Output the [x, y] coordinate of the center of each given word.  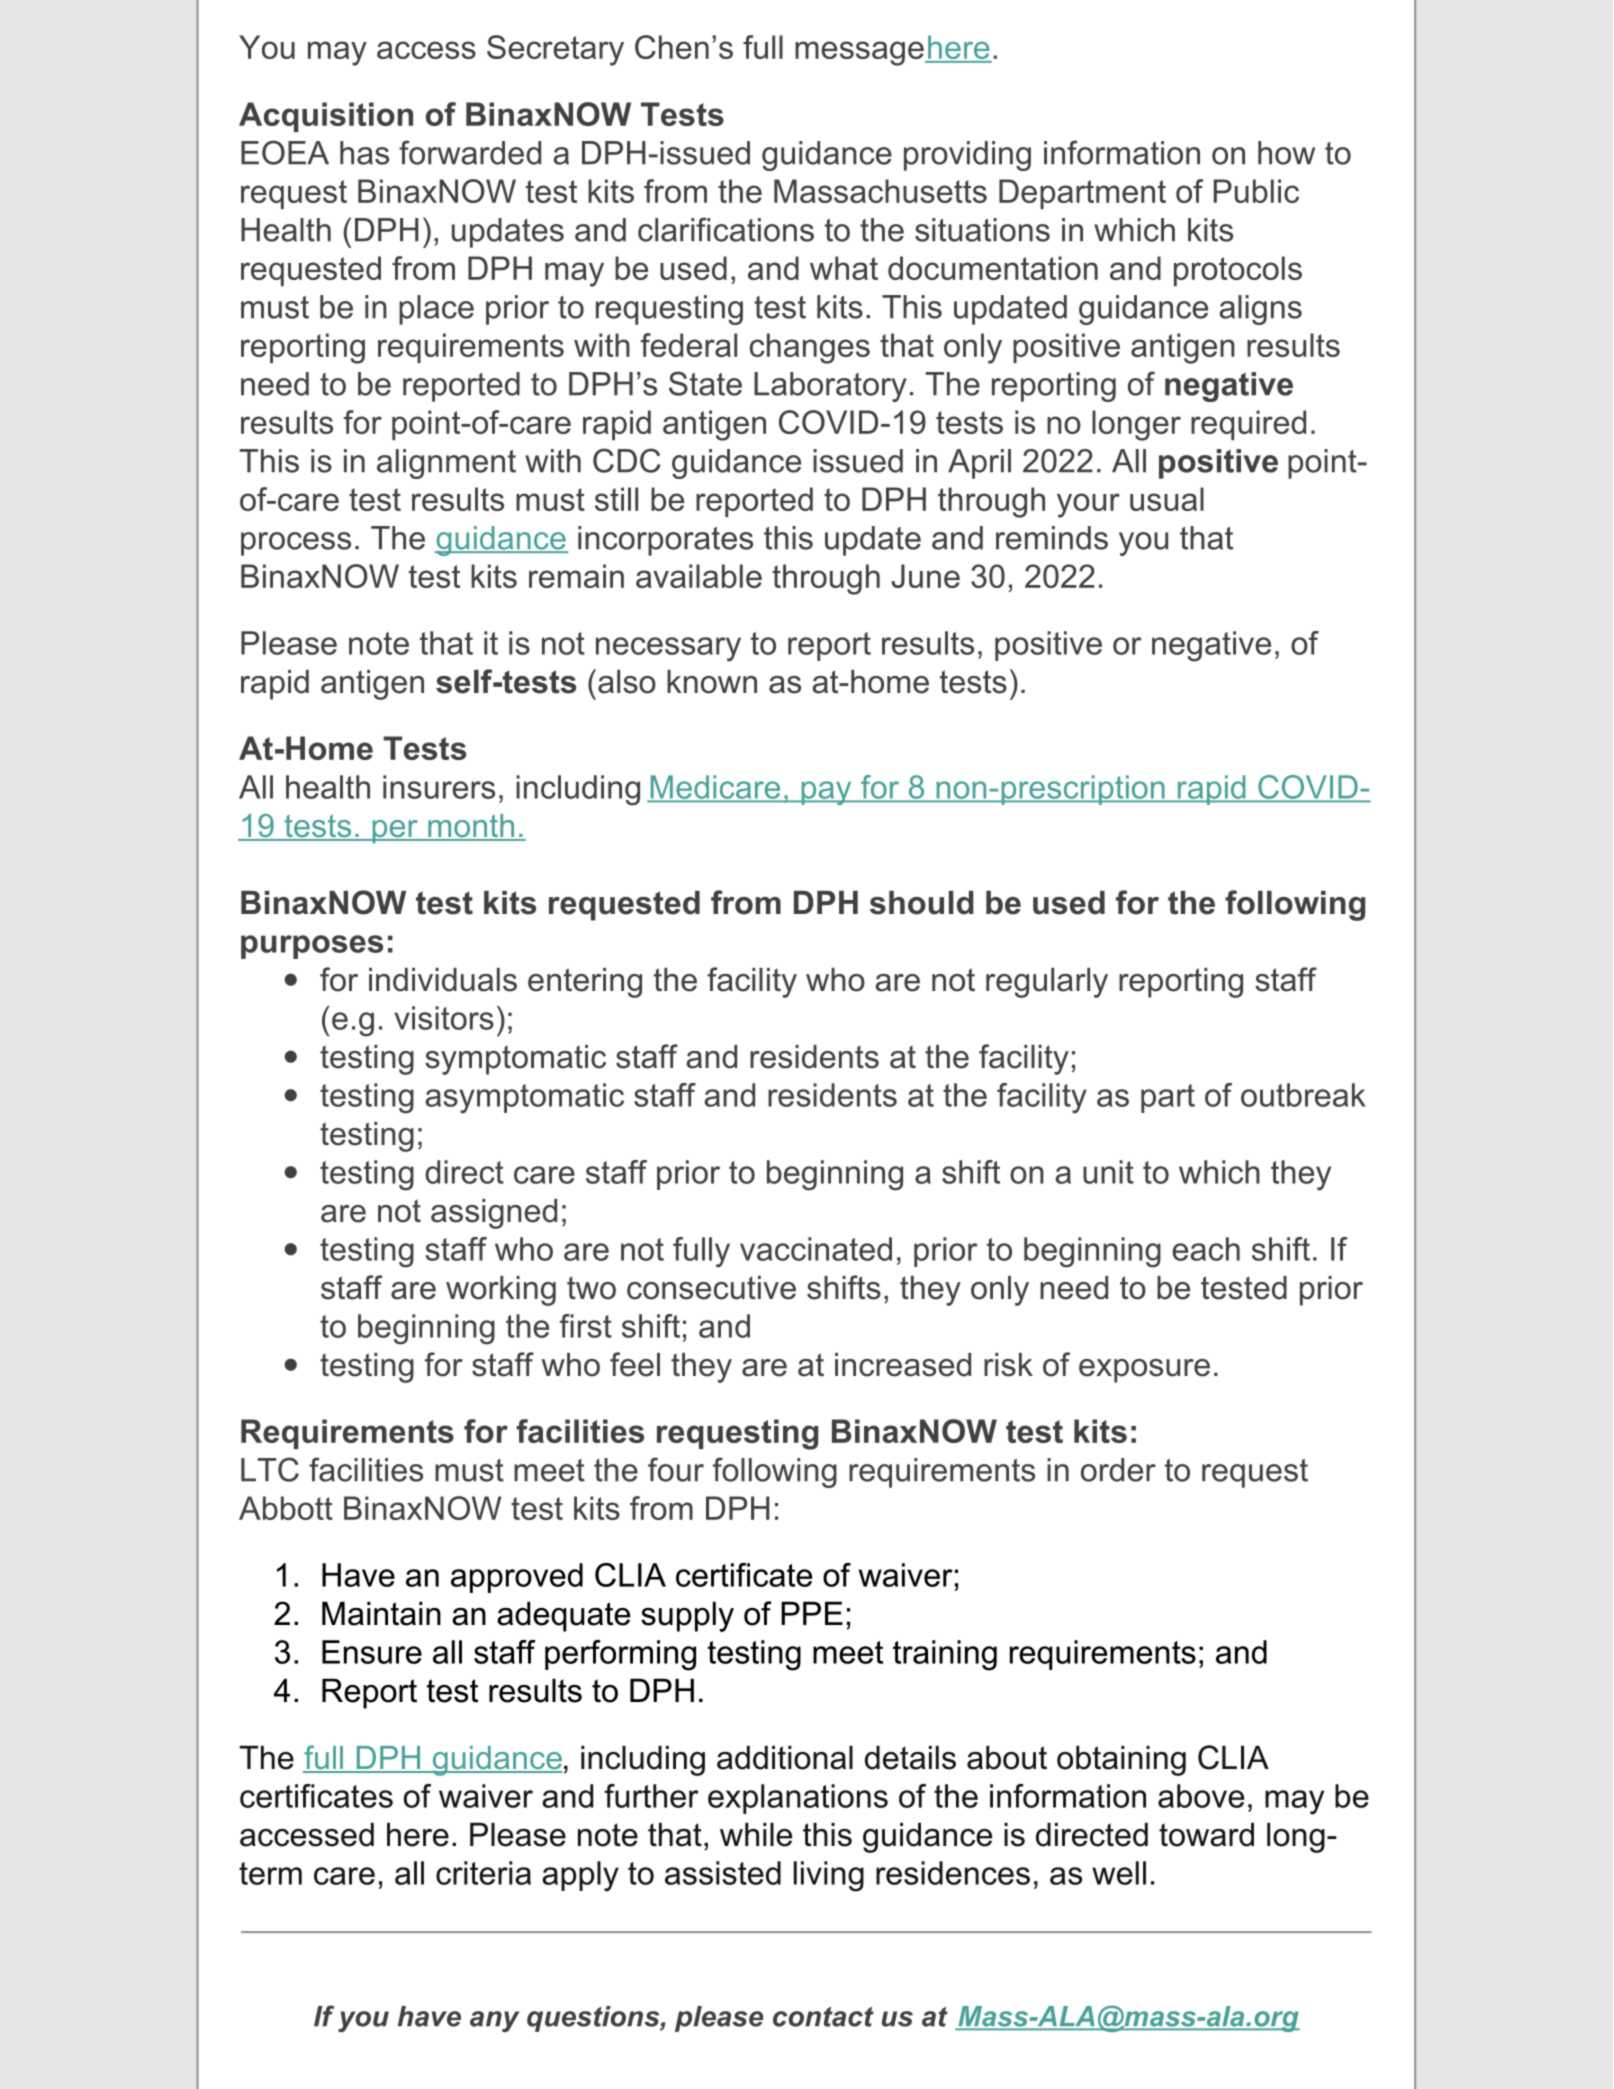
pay [826, 793]
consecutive [711, 1288]
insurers [439, 787]
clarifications [726, 229]
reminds [1052, 538]
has [364, 153]
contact [823, 2017]
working [501, 1291]
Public [1256, 191]
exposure [1144, 1371]
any [494, 2021]
